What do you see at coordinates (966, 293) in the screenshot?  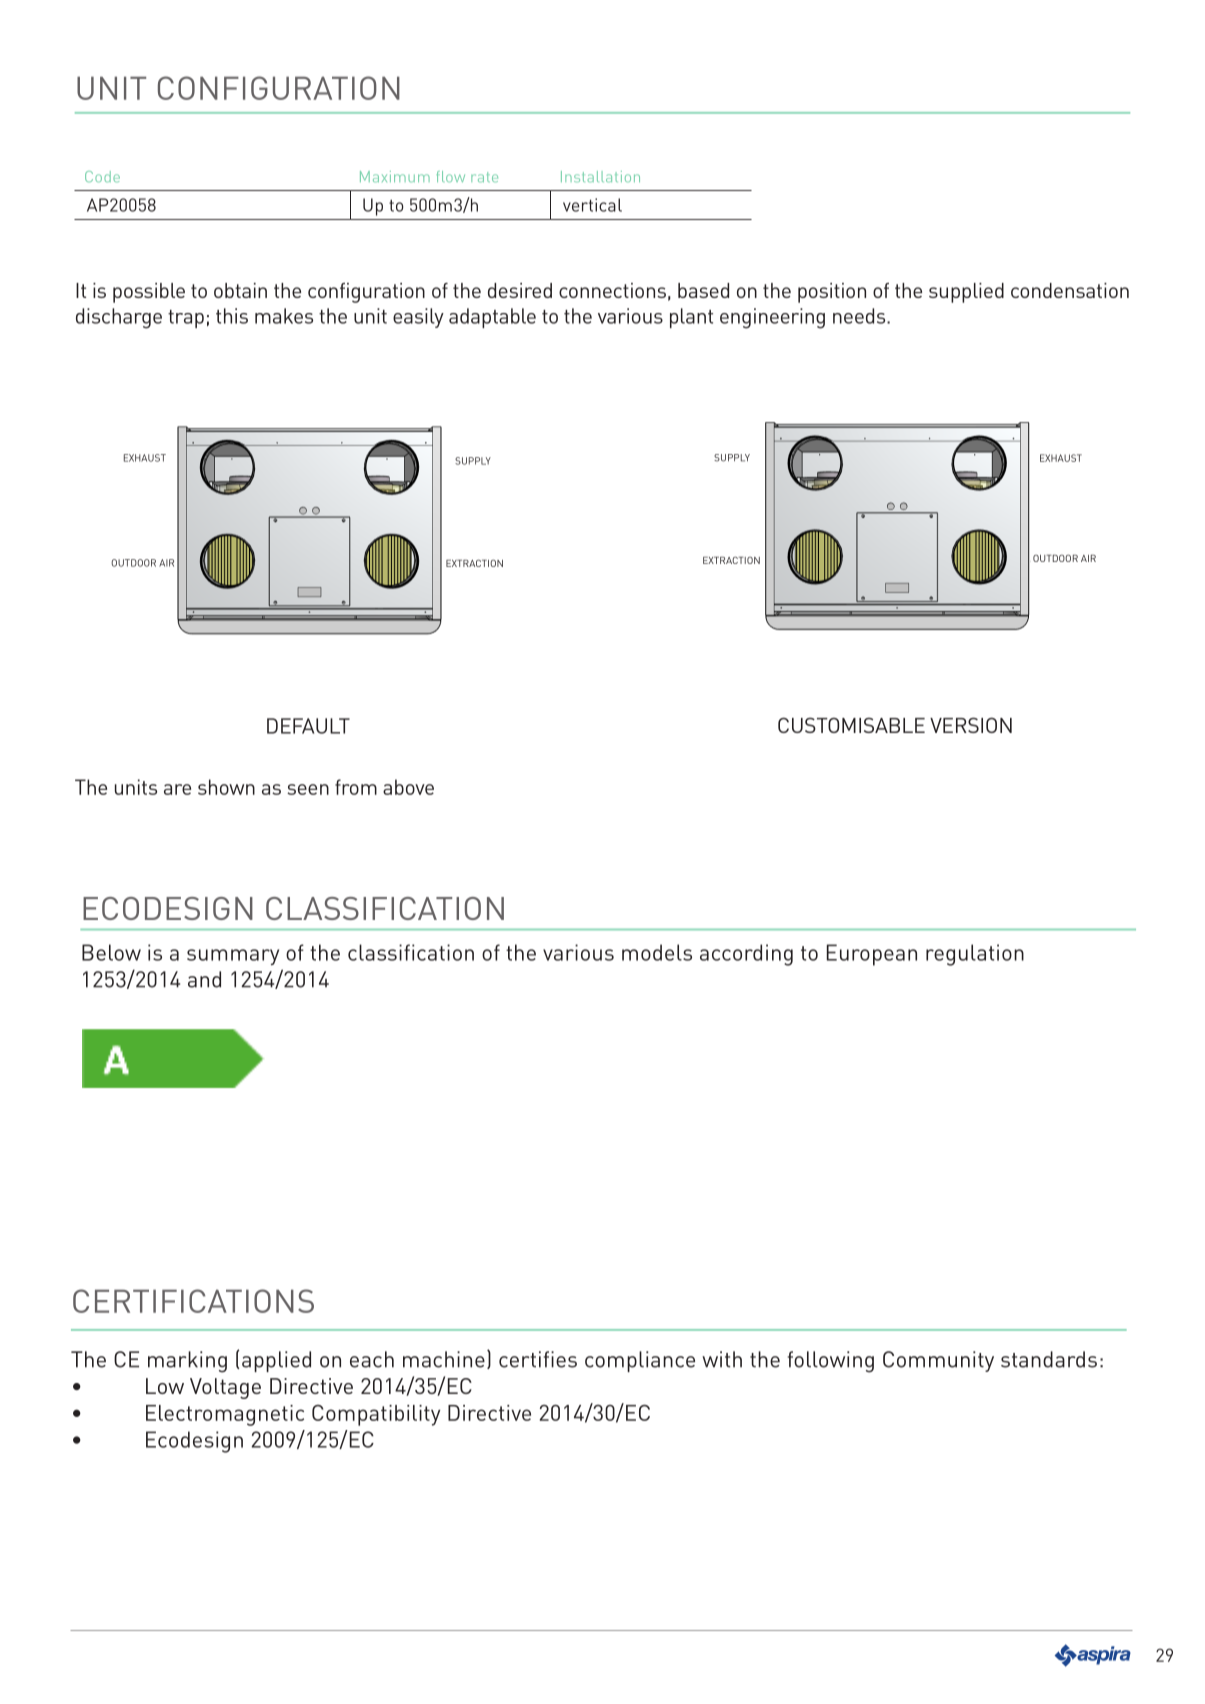 I see `supplied` at bounding box center [966, 293].
